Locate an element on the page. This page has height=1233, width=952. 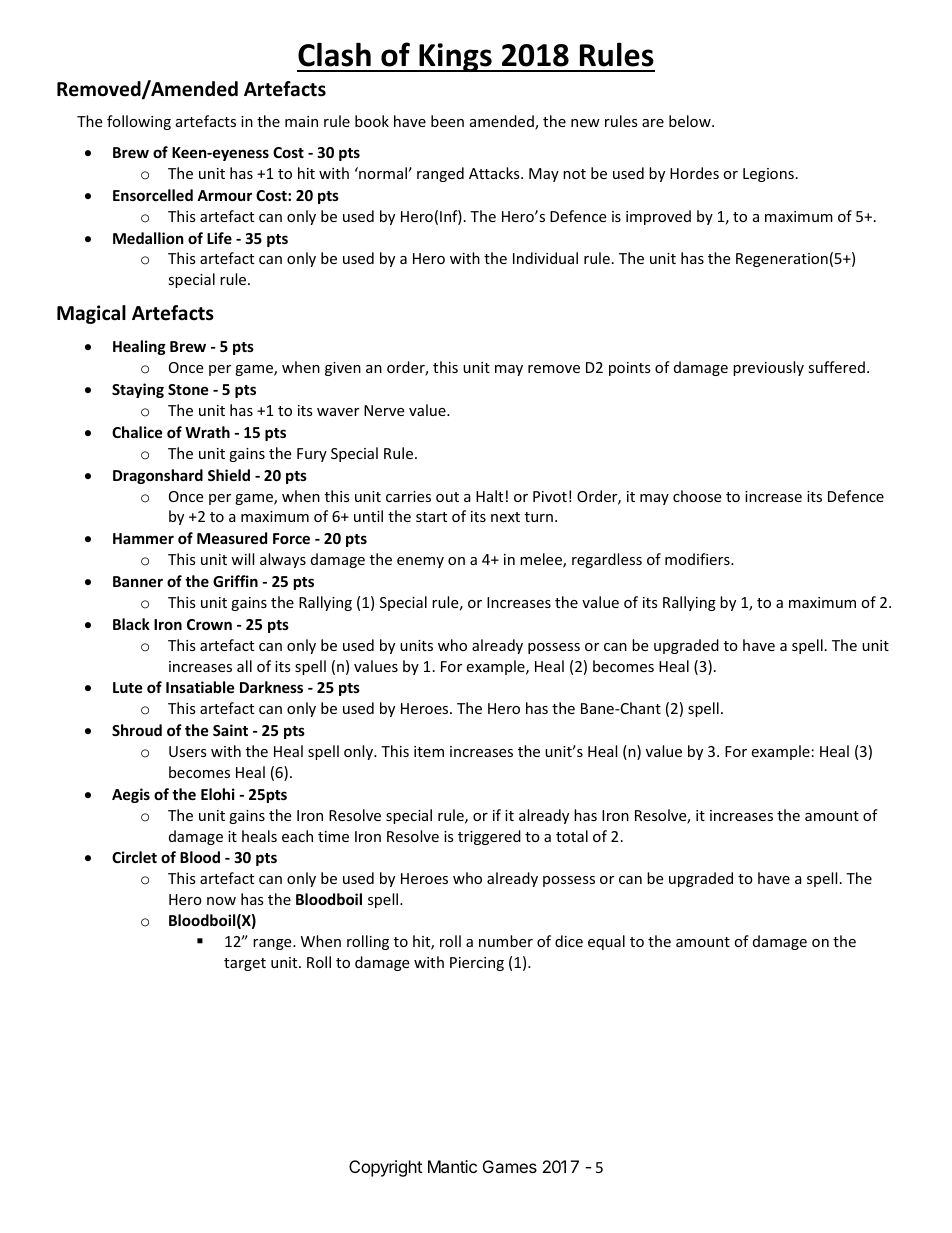
modifiers is located at coordinates (698, 559).
